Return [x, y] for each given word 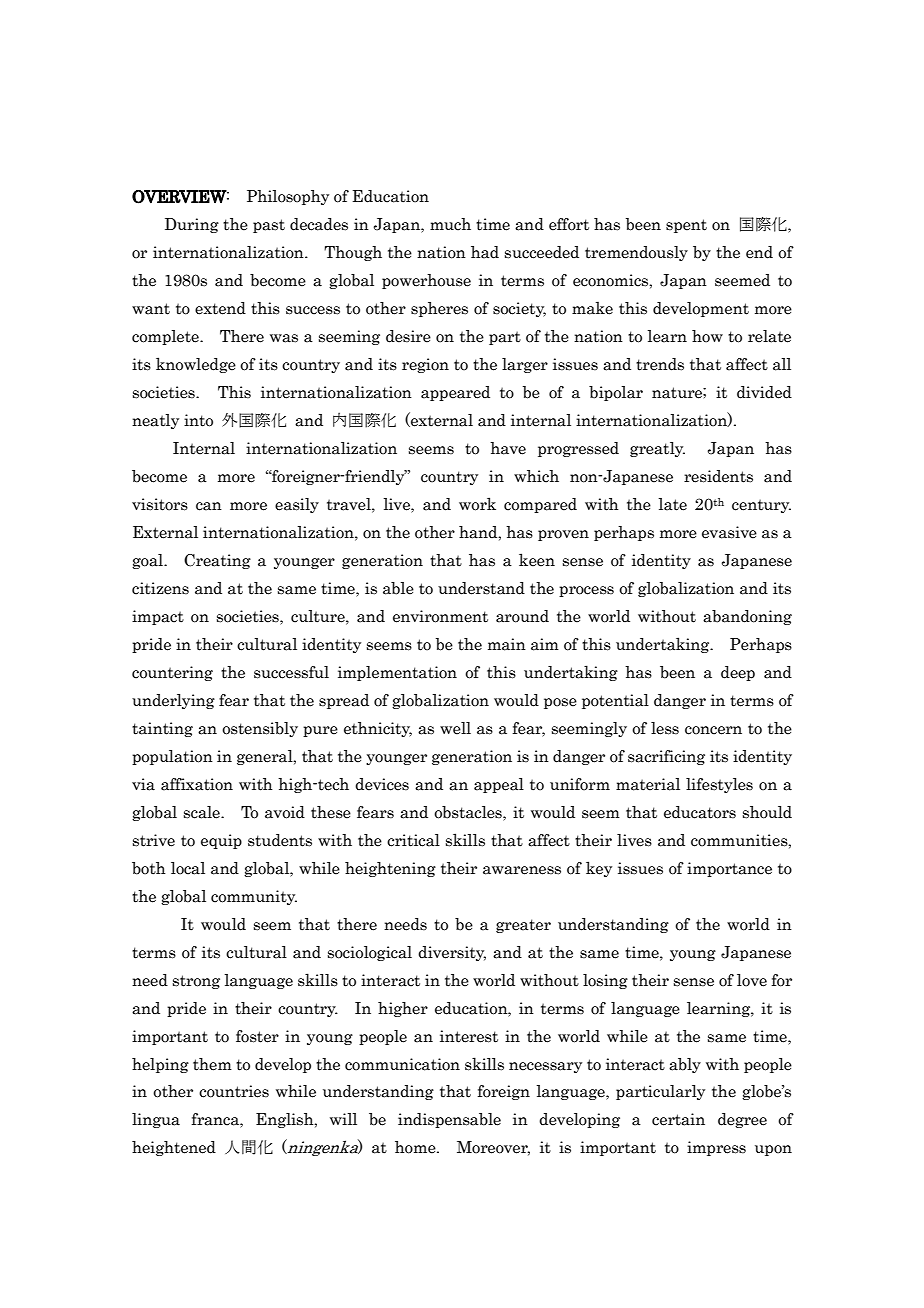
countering [172, 673]
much [450, 224]
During [192, 225]
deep [738, 673]
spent [686, 226]
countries [234, 1091]
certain [678, 1119]
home [416, 1147]
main [507, 644]
